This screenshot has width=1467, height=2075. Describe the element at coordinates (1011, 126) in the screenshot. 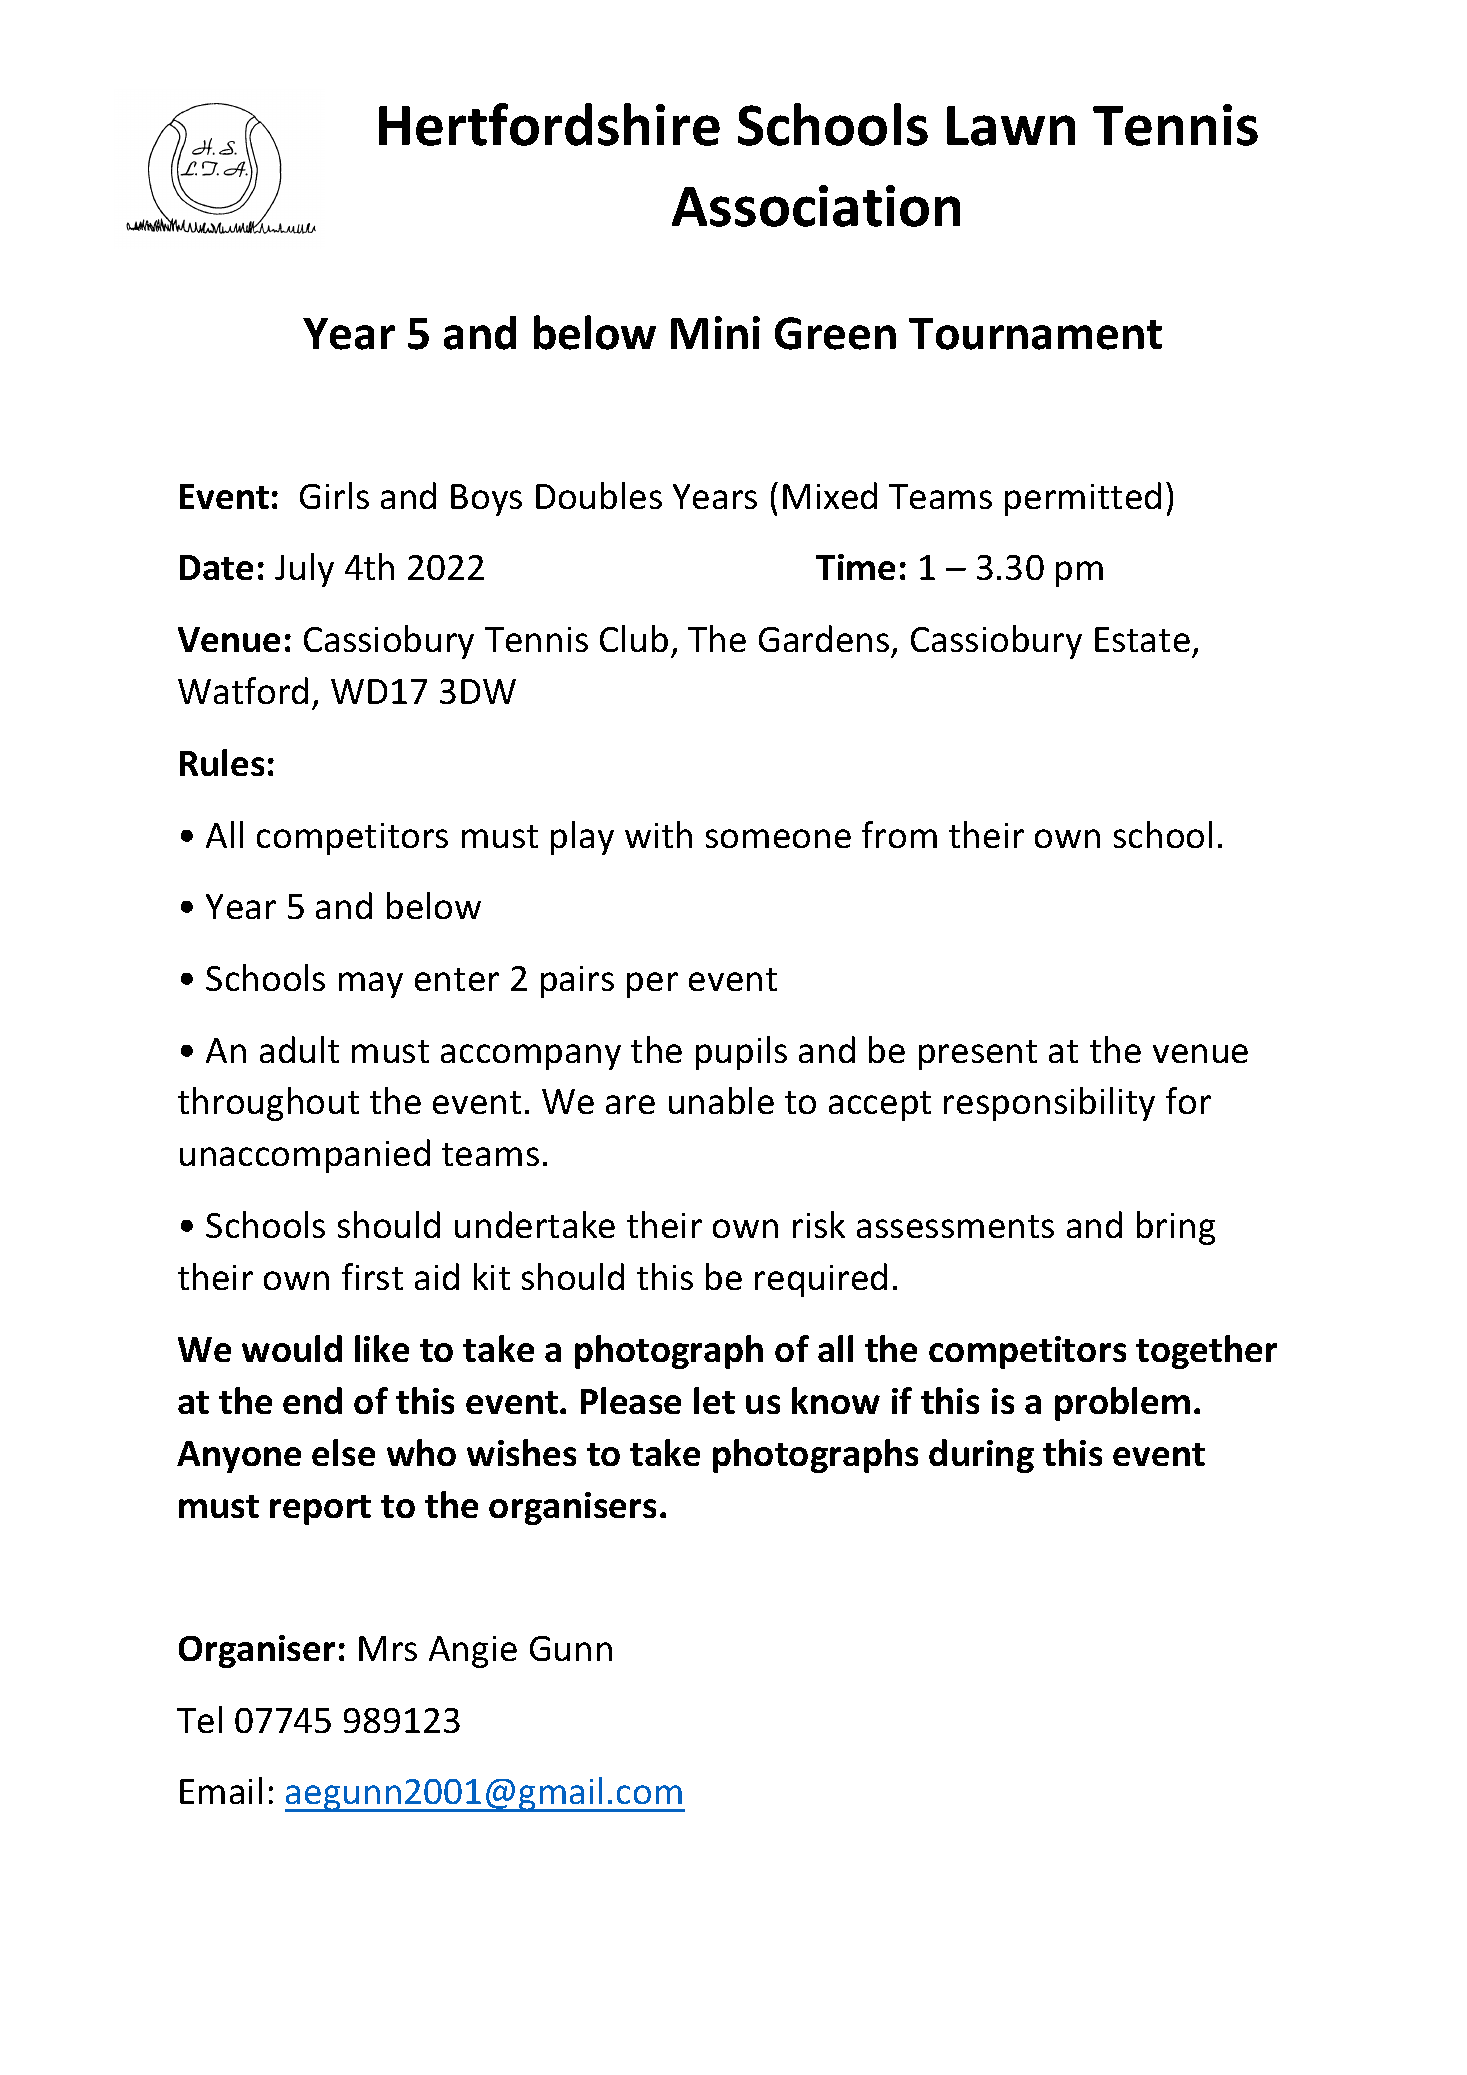

I see `Lawn` at that location.
